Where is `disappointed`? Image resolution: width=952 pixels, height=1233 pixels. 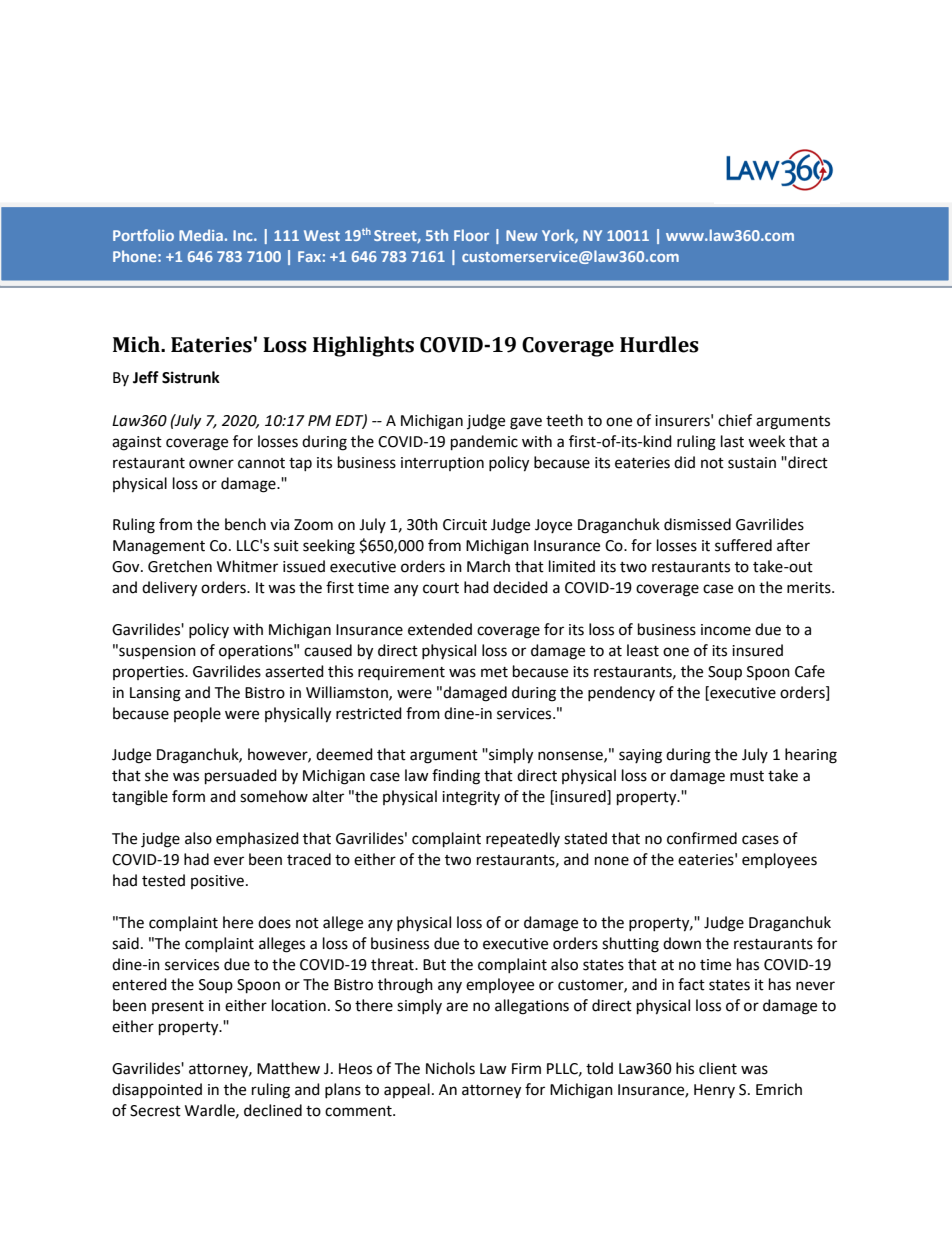
disappointed is located at coordinates (157, 1091).
